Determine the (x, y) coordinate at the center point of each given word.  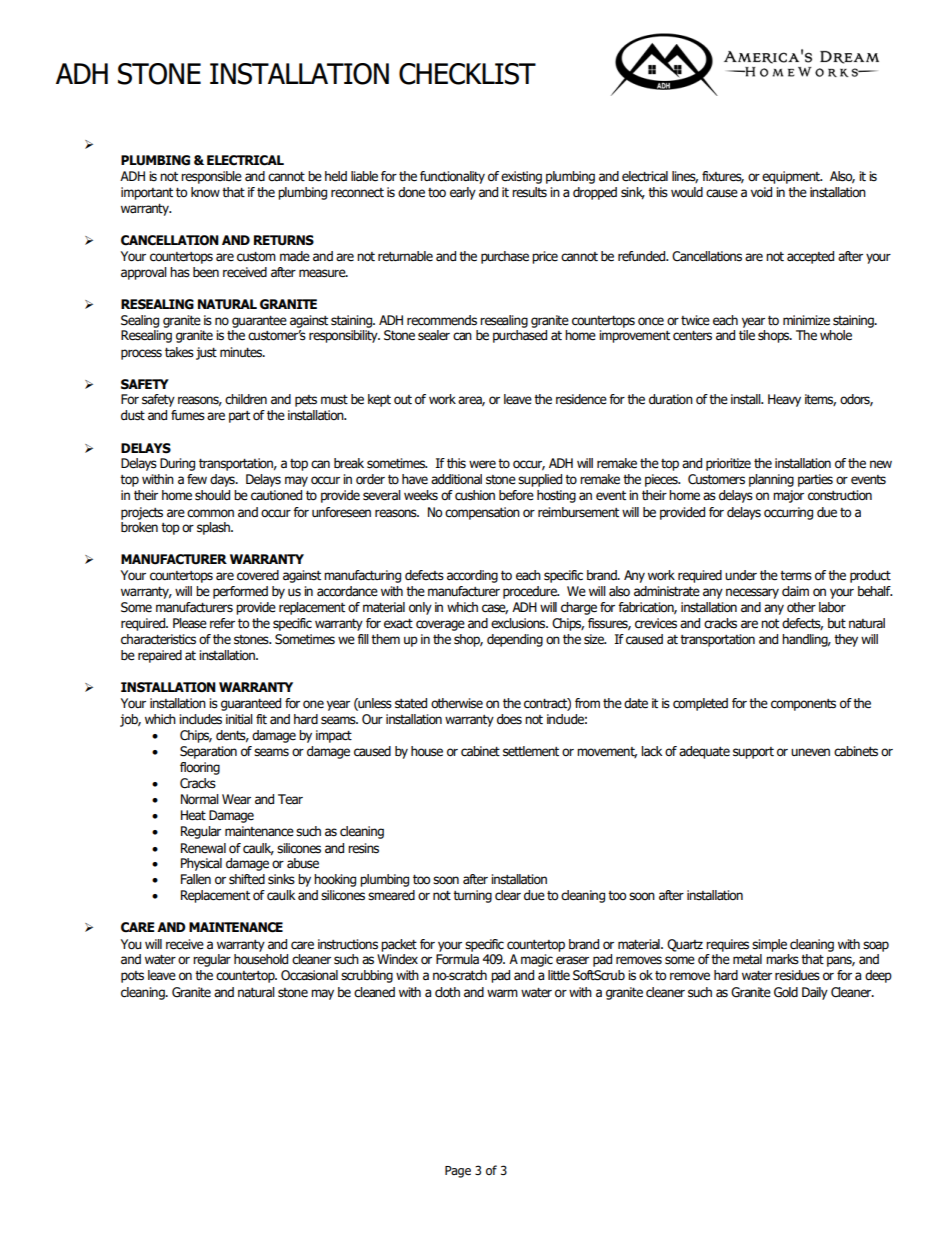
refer (222, 623)
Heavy (784, 400)
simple (769, 945)
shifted (247, 879)
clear (508, 895)
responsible (211, 177)
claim (795, 591)
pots (132, 977)
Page (458, 1172)
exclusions (519, 623)
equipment (792, 177)
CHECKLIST (467, 74)
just (206, 353)
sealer (434, 335)
